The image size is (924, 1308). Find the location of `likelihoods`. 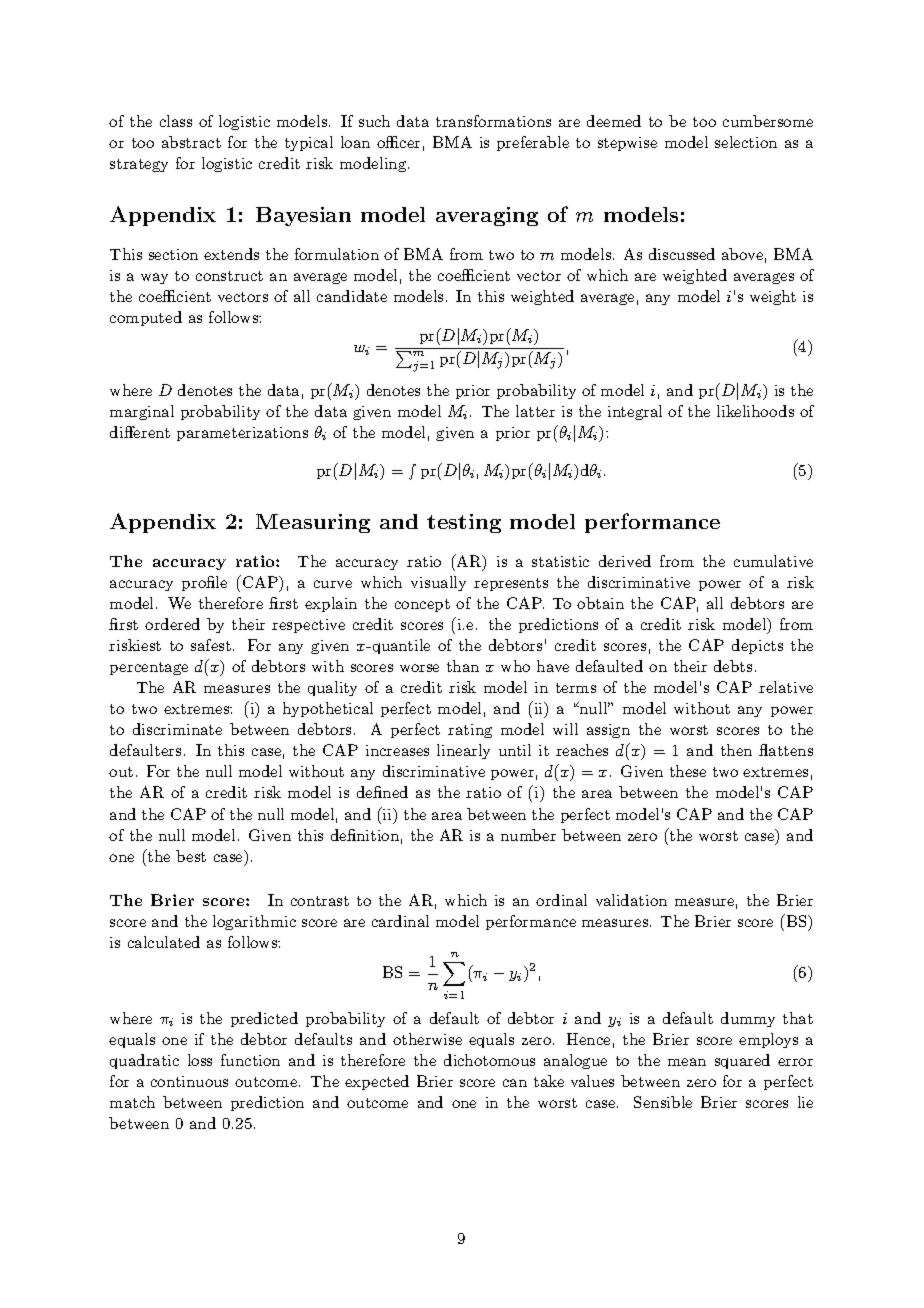

likelihoods is located at coordinates (755, 411).
